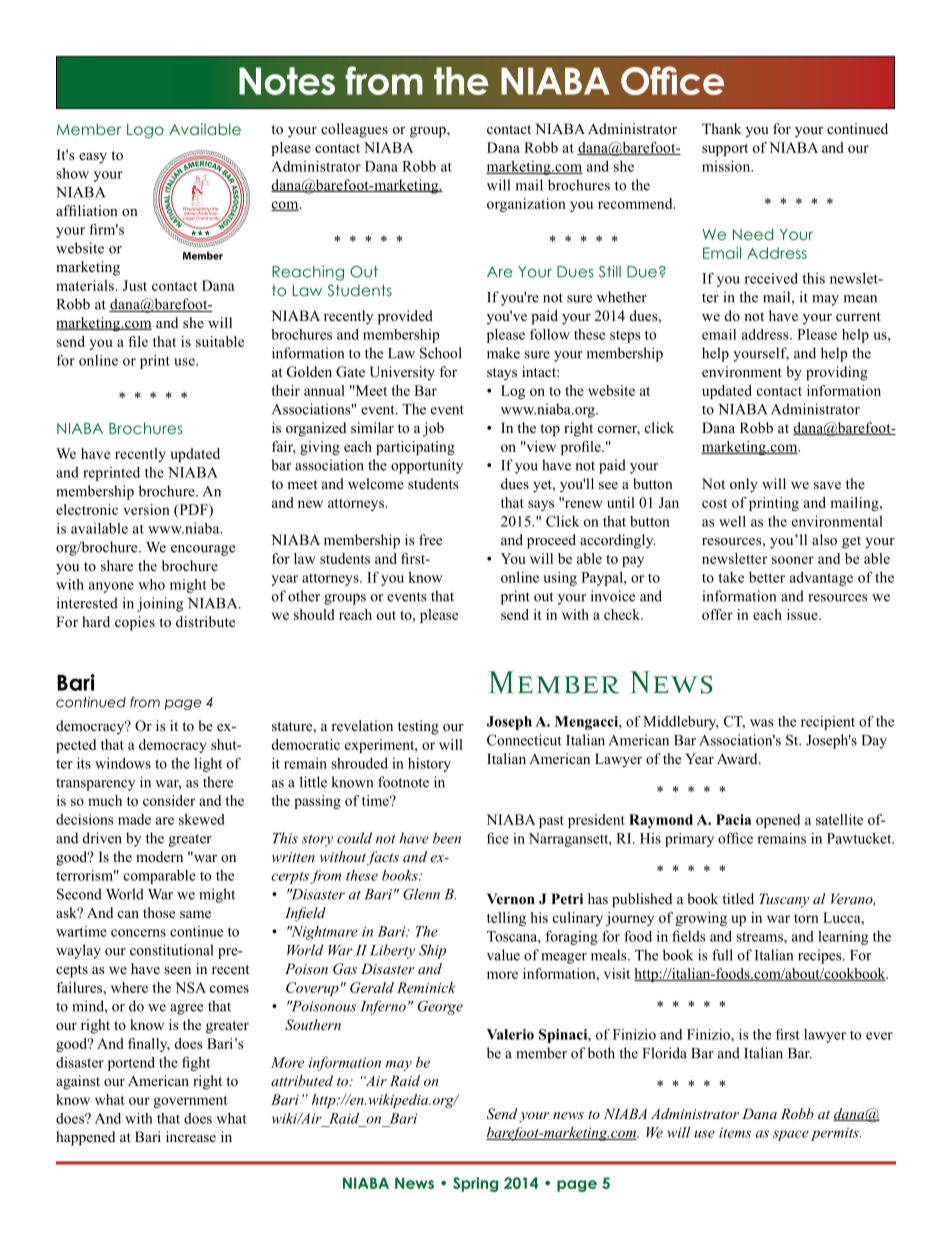 The height and width of the page is (1233, 952). What do you see at coordinates (721, 128) in the page?
I see `Thank` at bounding box center [721, 128].
